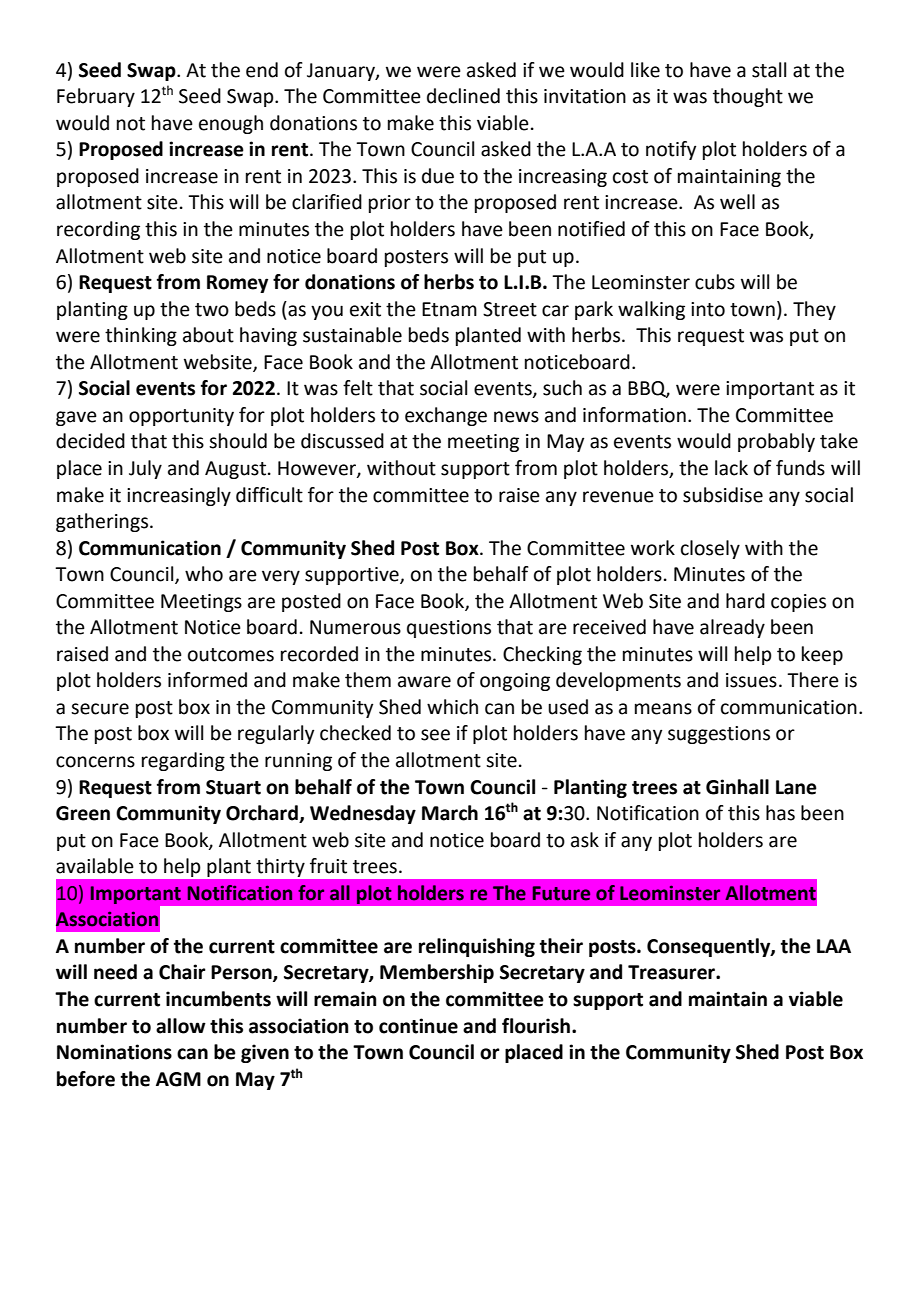 The image size is (924, 1308). I want to click on declined, so click(463, 96).
